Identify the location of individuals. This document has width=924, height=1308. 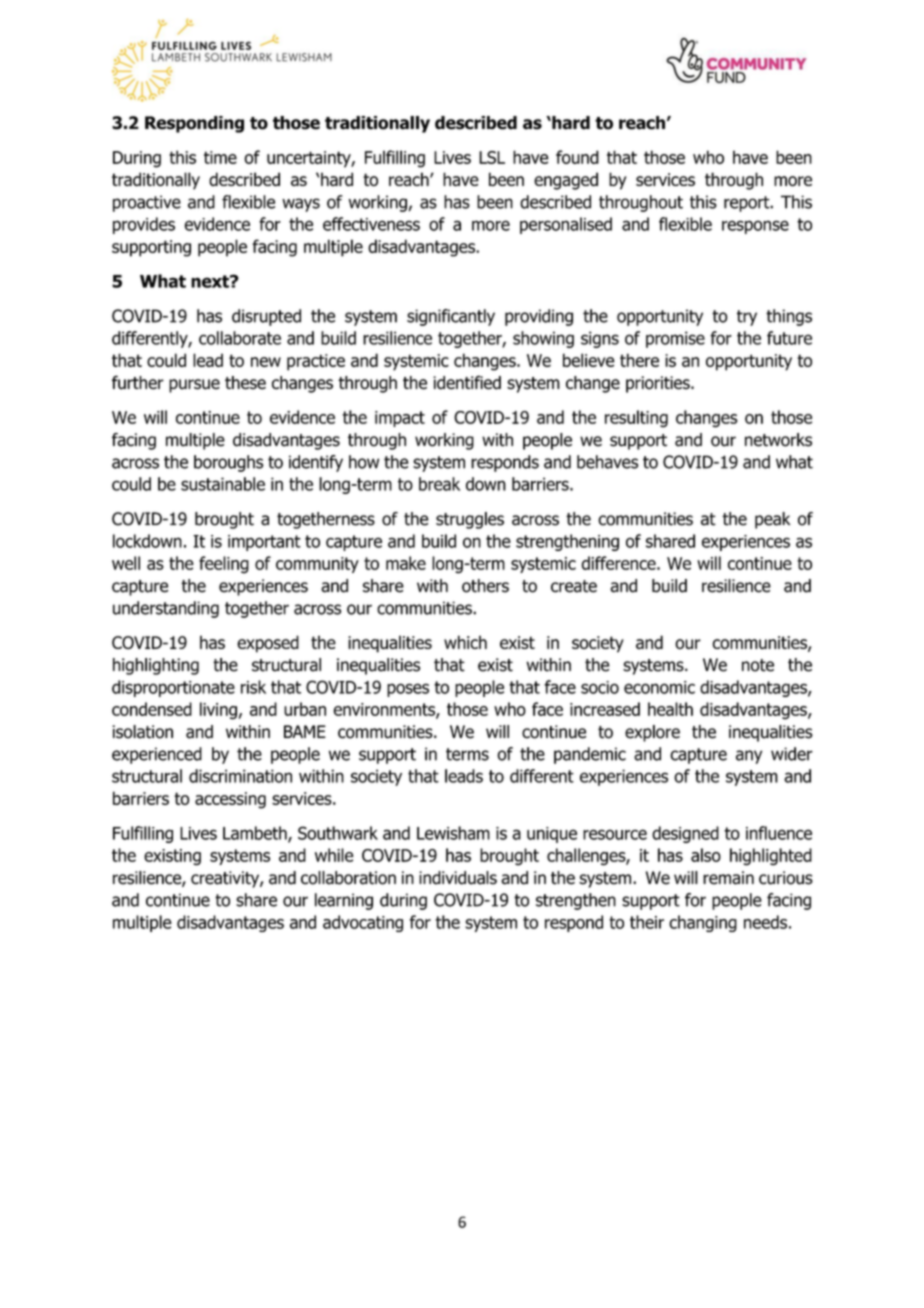
(458, 878).
